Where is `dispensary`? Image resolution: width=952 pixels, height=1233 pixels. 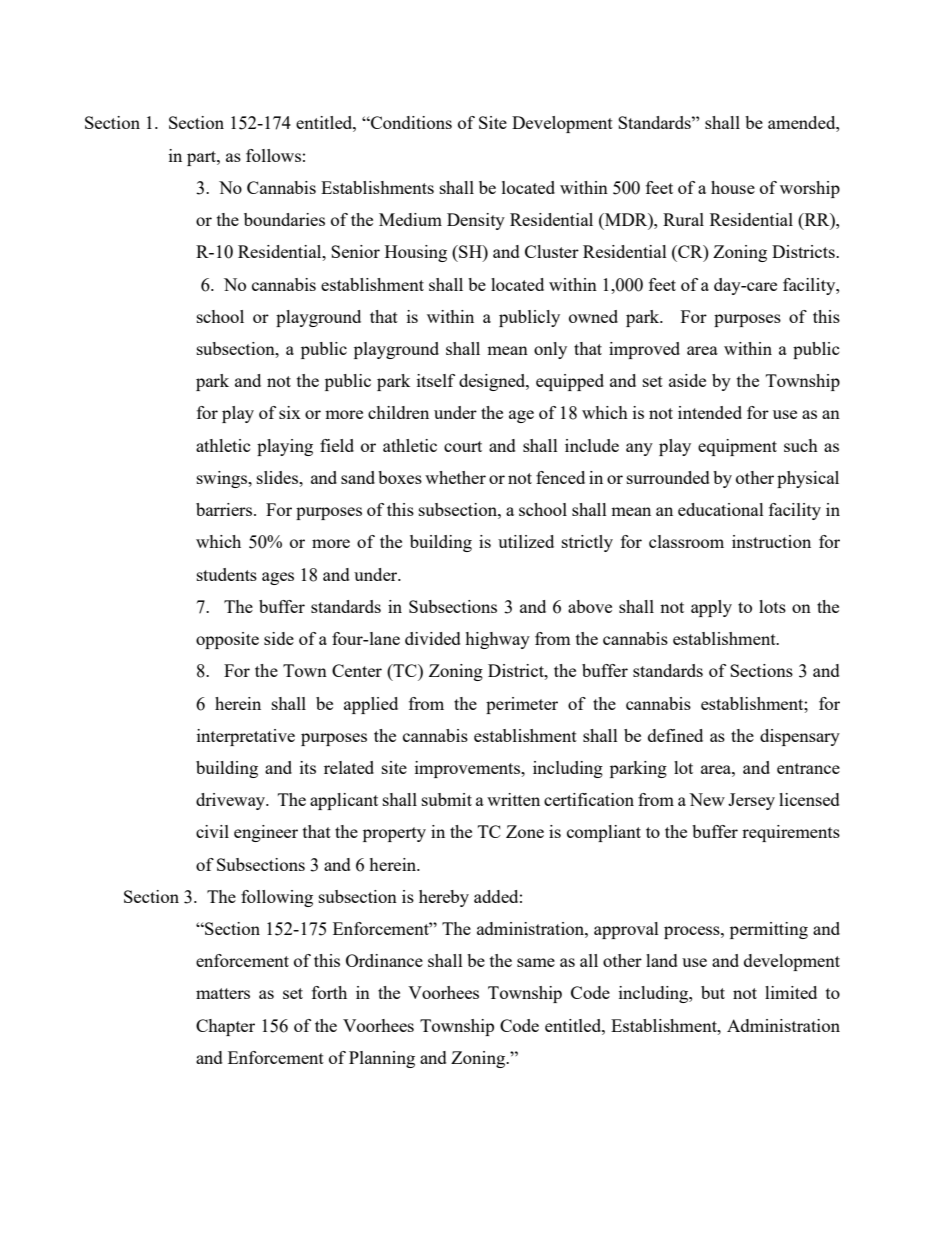 dispensary is located at coordinates (800, 737).
